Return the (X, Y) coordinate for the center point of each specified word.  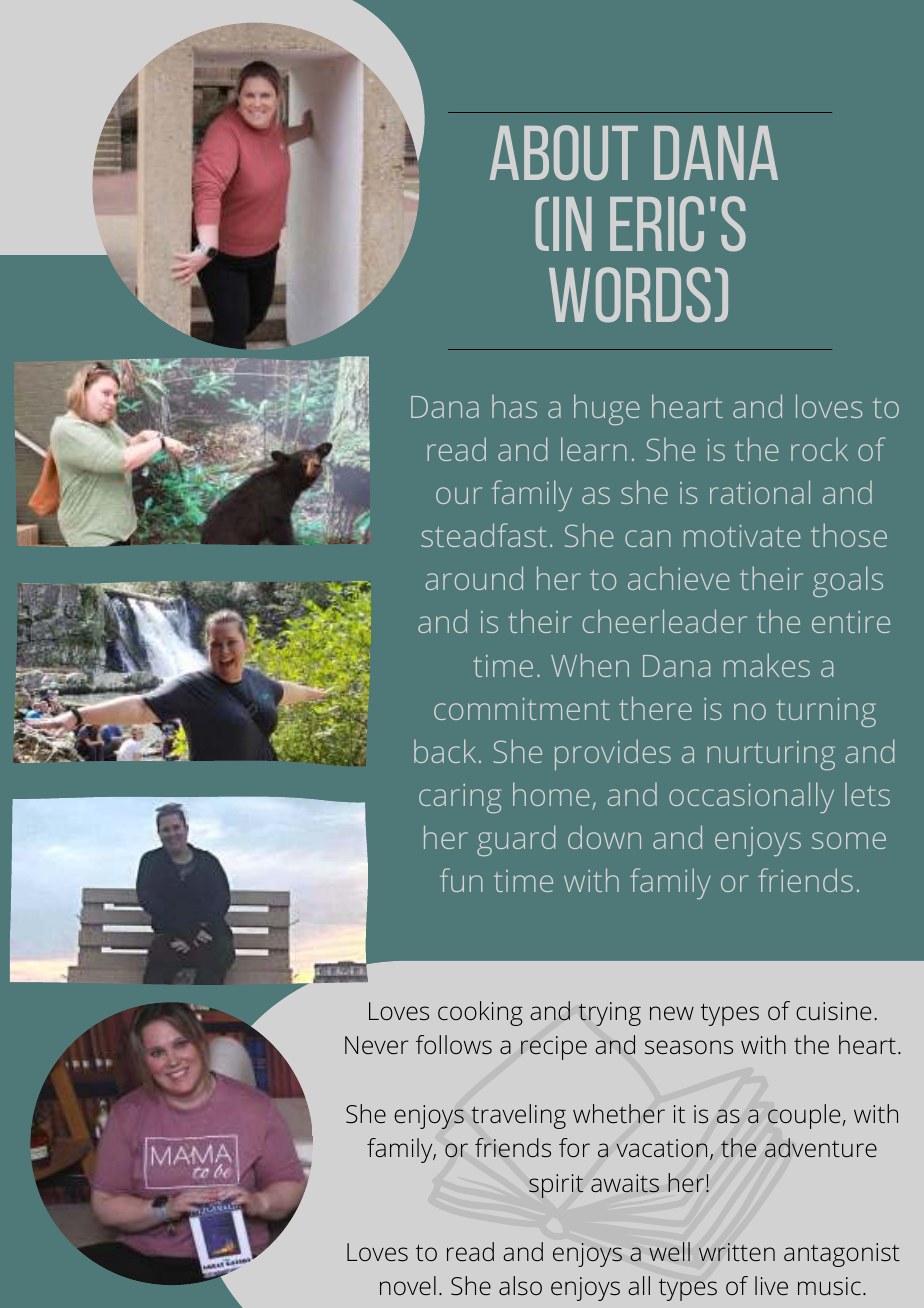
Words (630, 295)
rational (760, 492)
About (564, 153)
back (445, 751)
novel (408, 1285)
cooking (480, 1013)
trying (610, 1014)
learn (594, 449)
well (669, 1252)
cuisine (833, 1011)
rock (819, 449)
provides (613, 754)
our (459, 495)
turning (826, 712)
